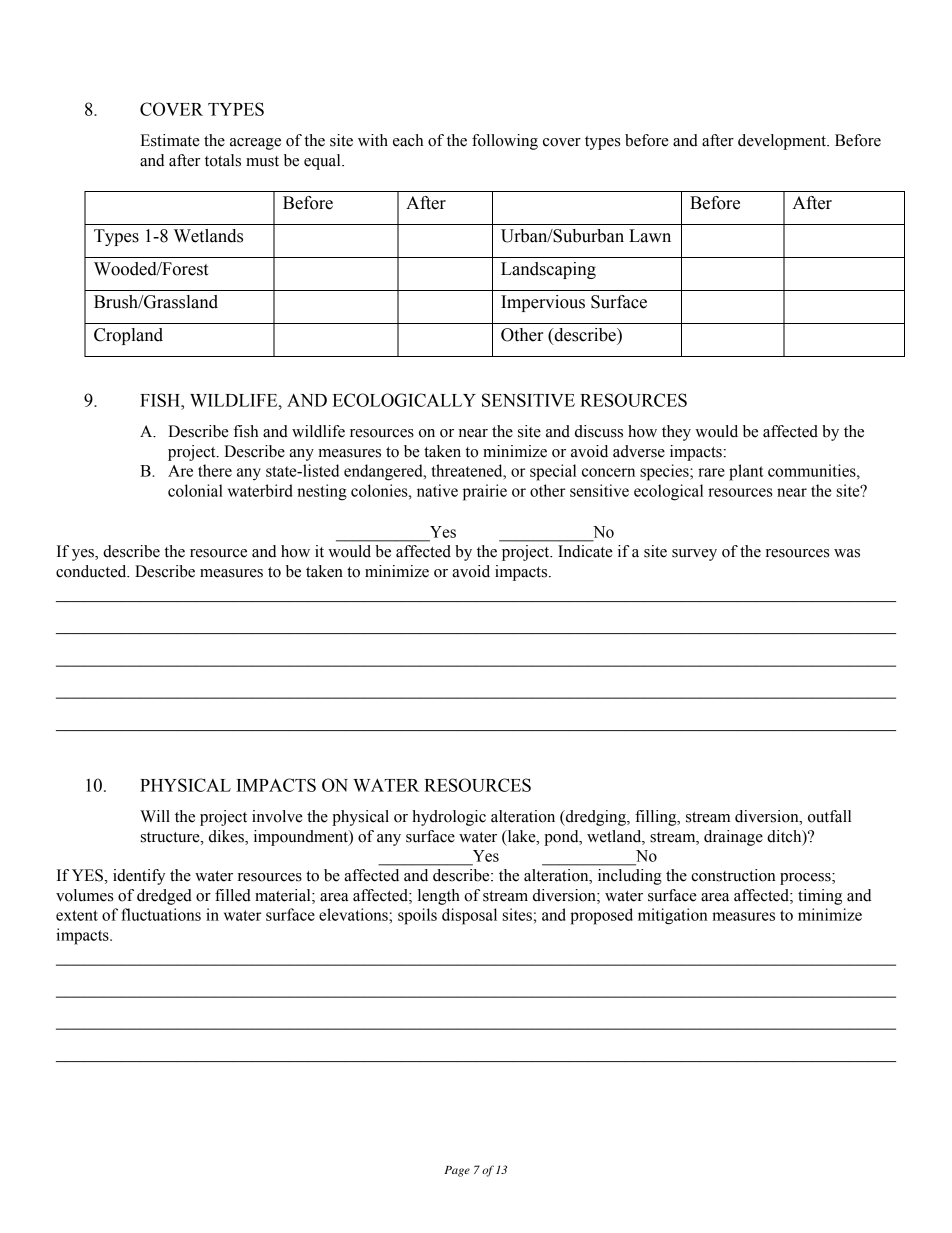 This page has height=1233, width=952. What do you see at coordinates (215, 470) in the page?
I see `there` at bounding box center [215, 470].
